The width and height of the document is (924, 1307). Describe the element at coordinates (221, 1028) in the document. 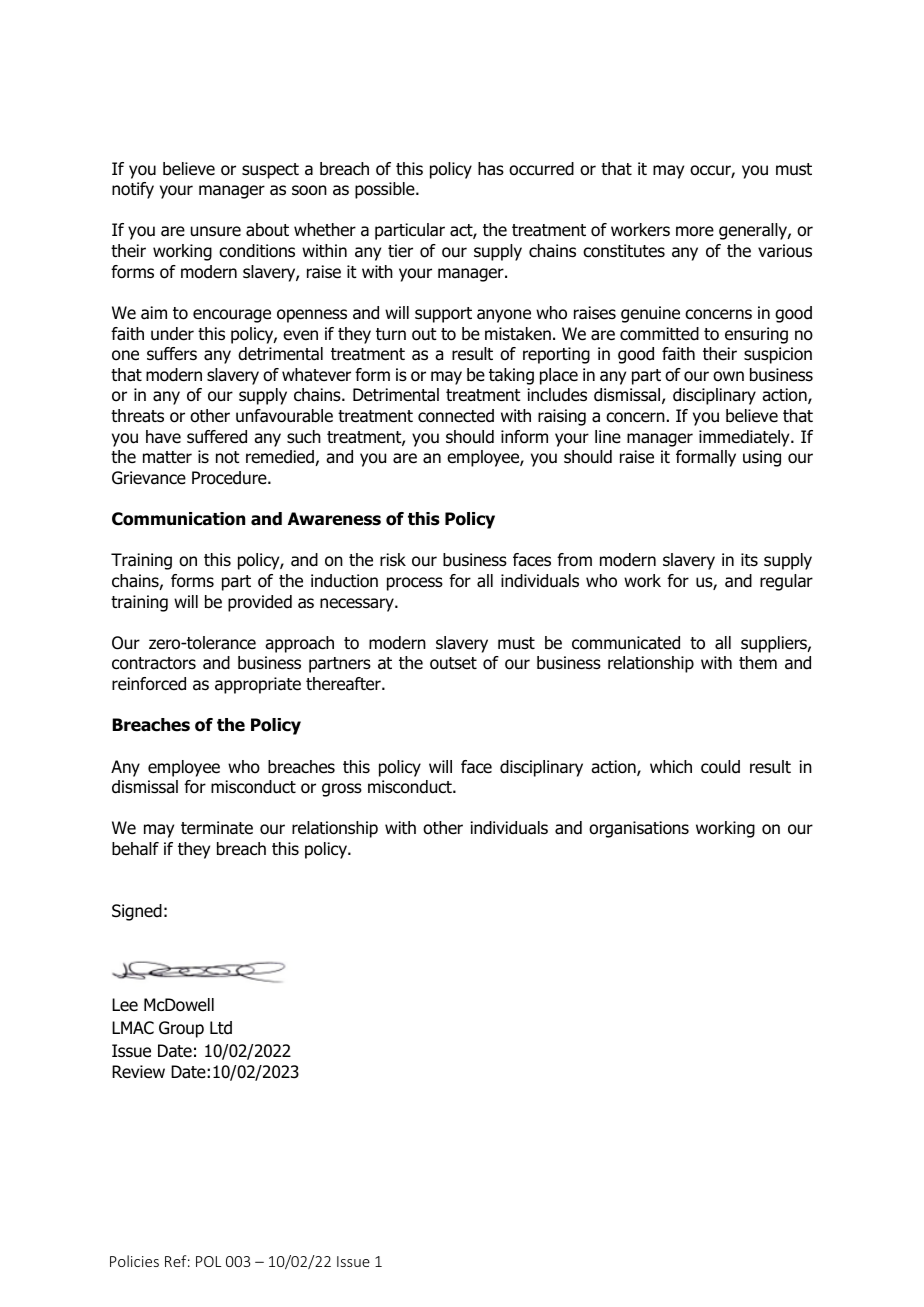

I see `Ltd` at that location.
